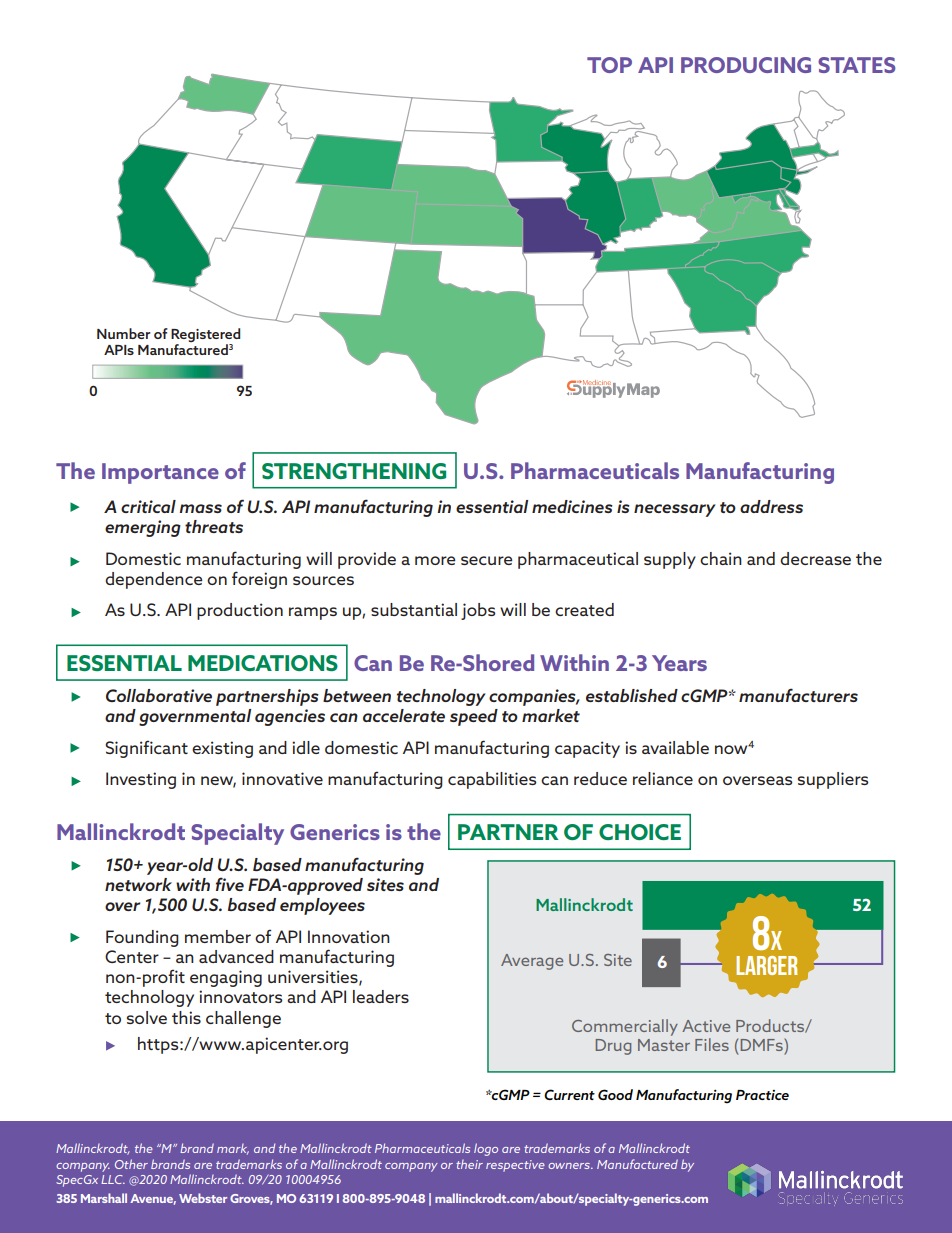 The height and width of the image is (1233, 952). What do you see at coordinates (160, 473) in the image?
I see `Importance` at bounding box center [160, 473].
